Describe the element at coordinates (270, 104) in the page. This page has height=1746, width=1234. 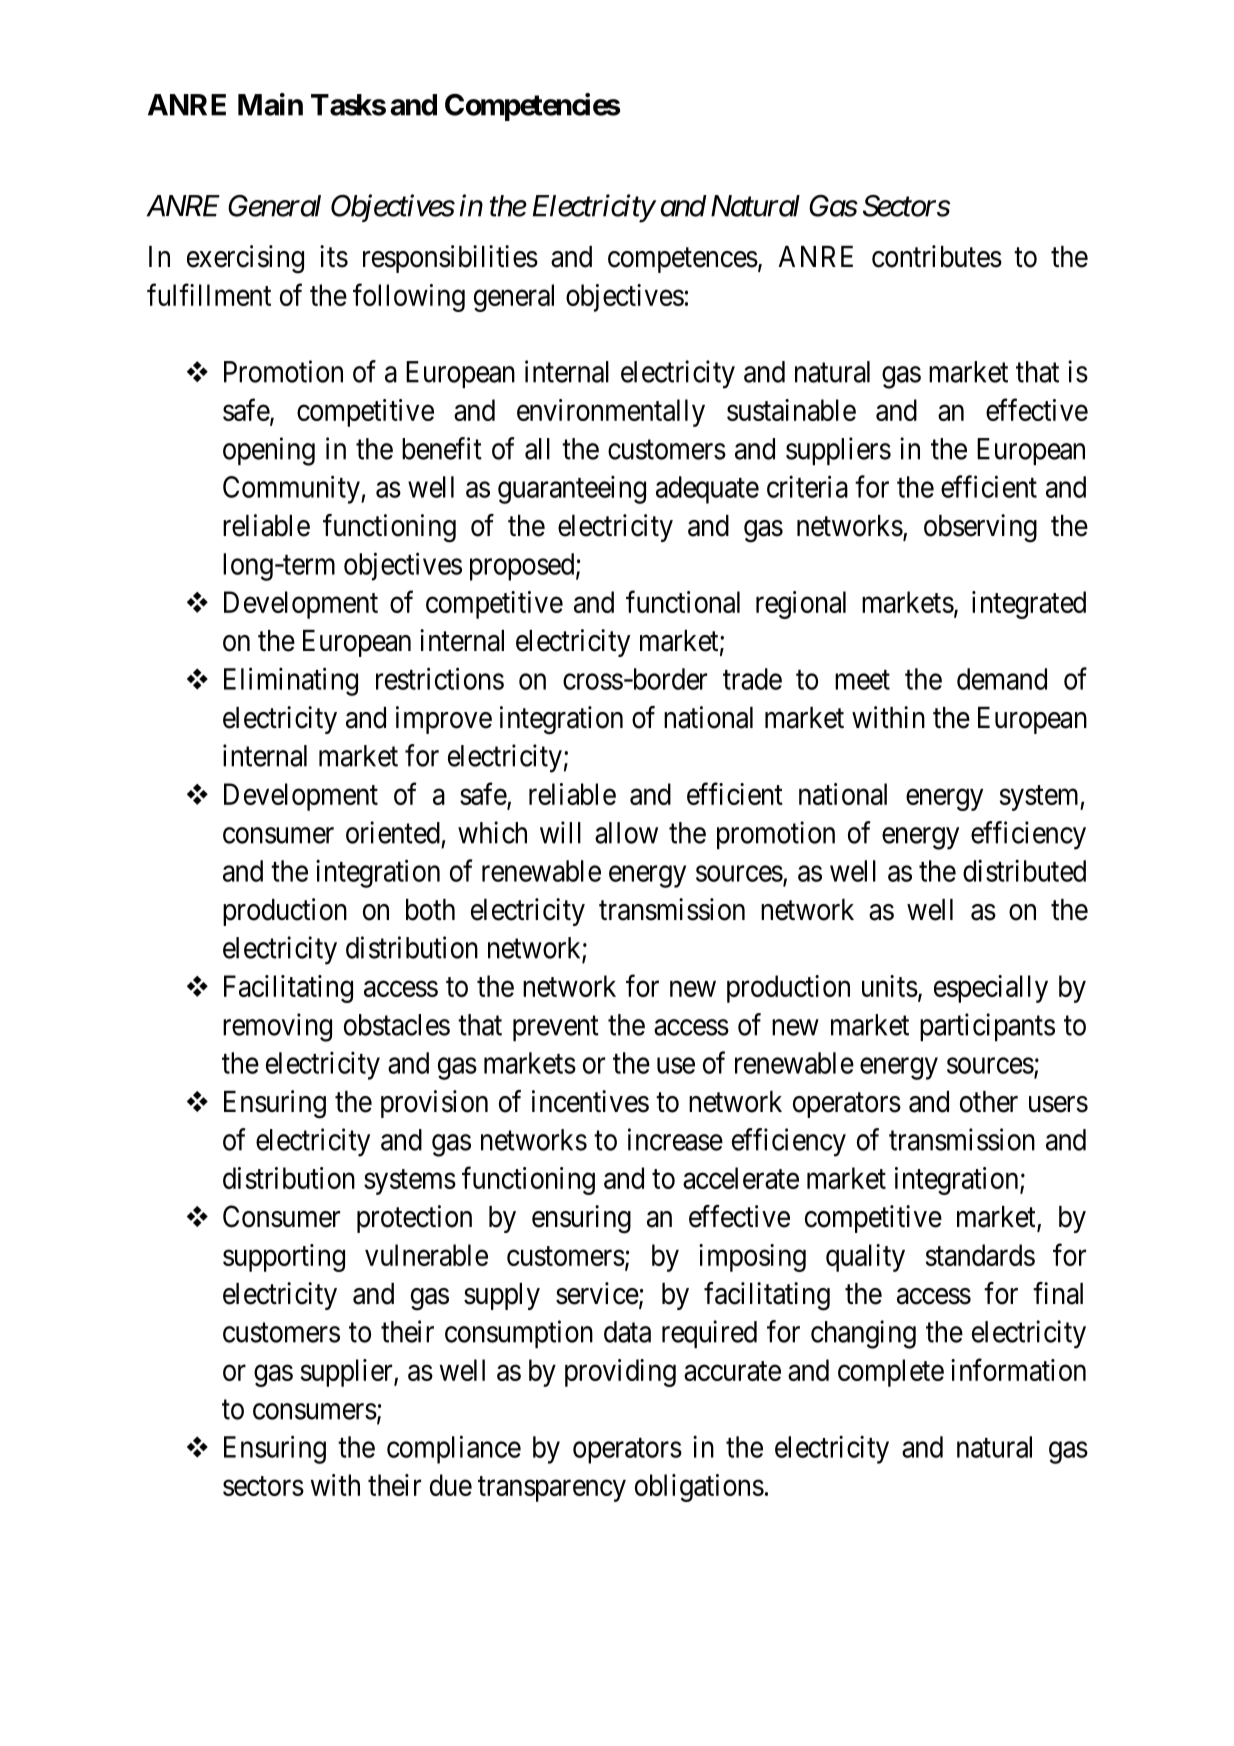
I see `Main` at that location.
